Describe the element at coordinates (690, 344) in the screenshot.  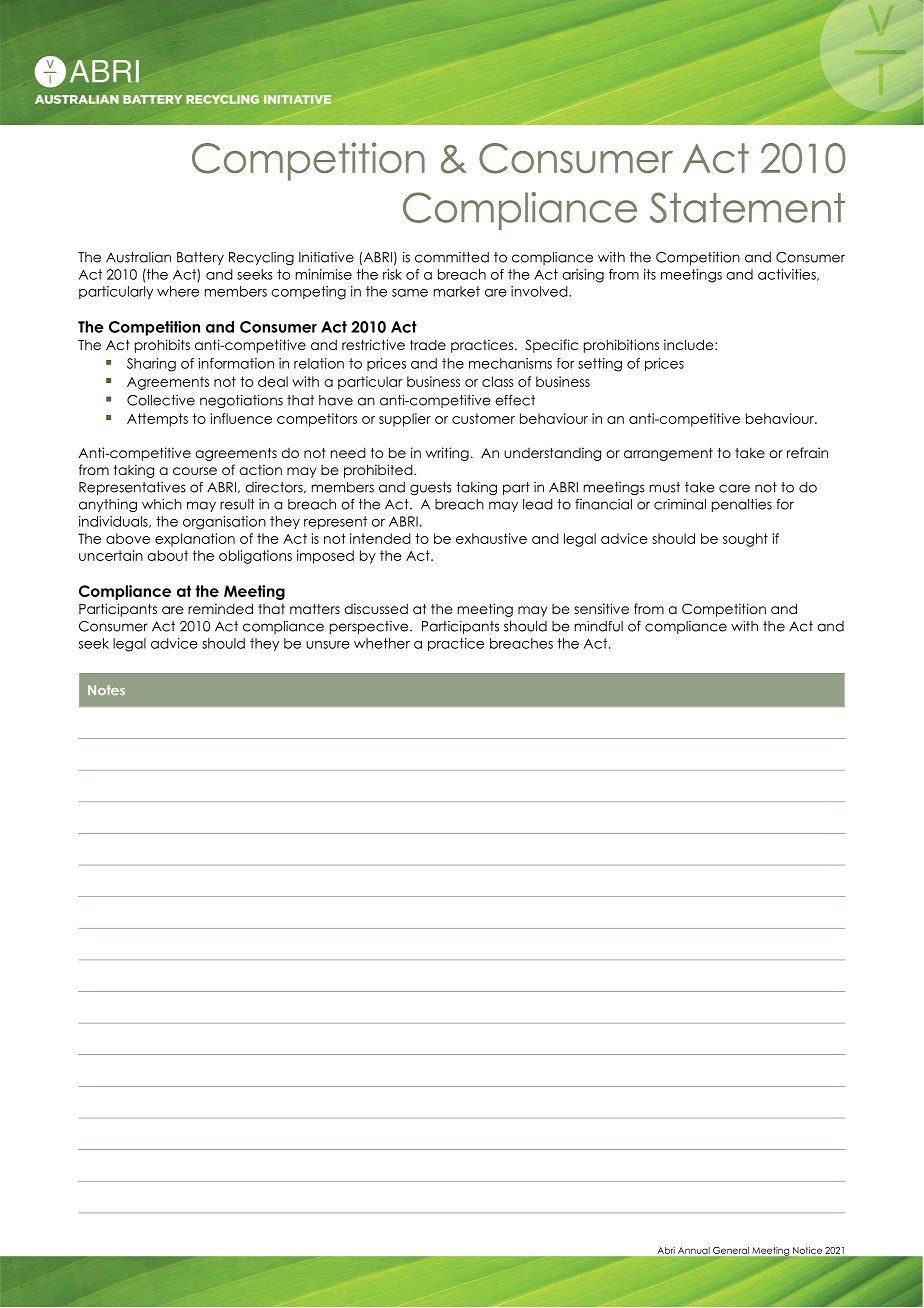
I see `include` at that location.
